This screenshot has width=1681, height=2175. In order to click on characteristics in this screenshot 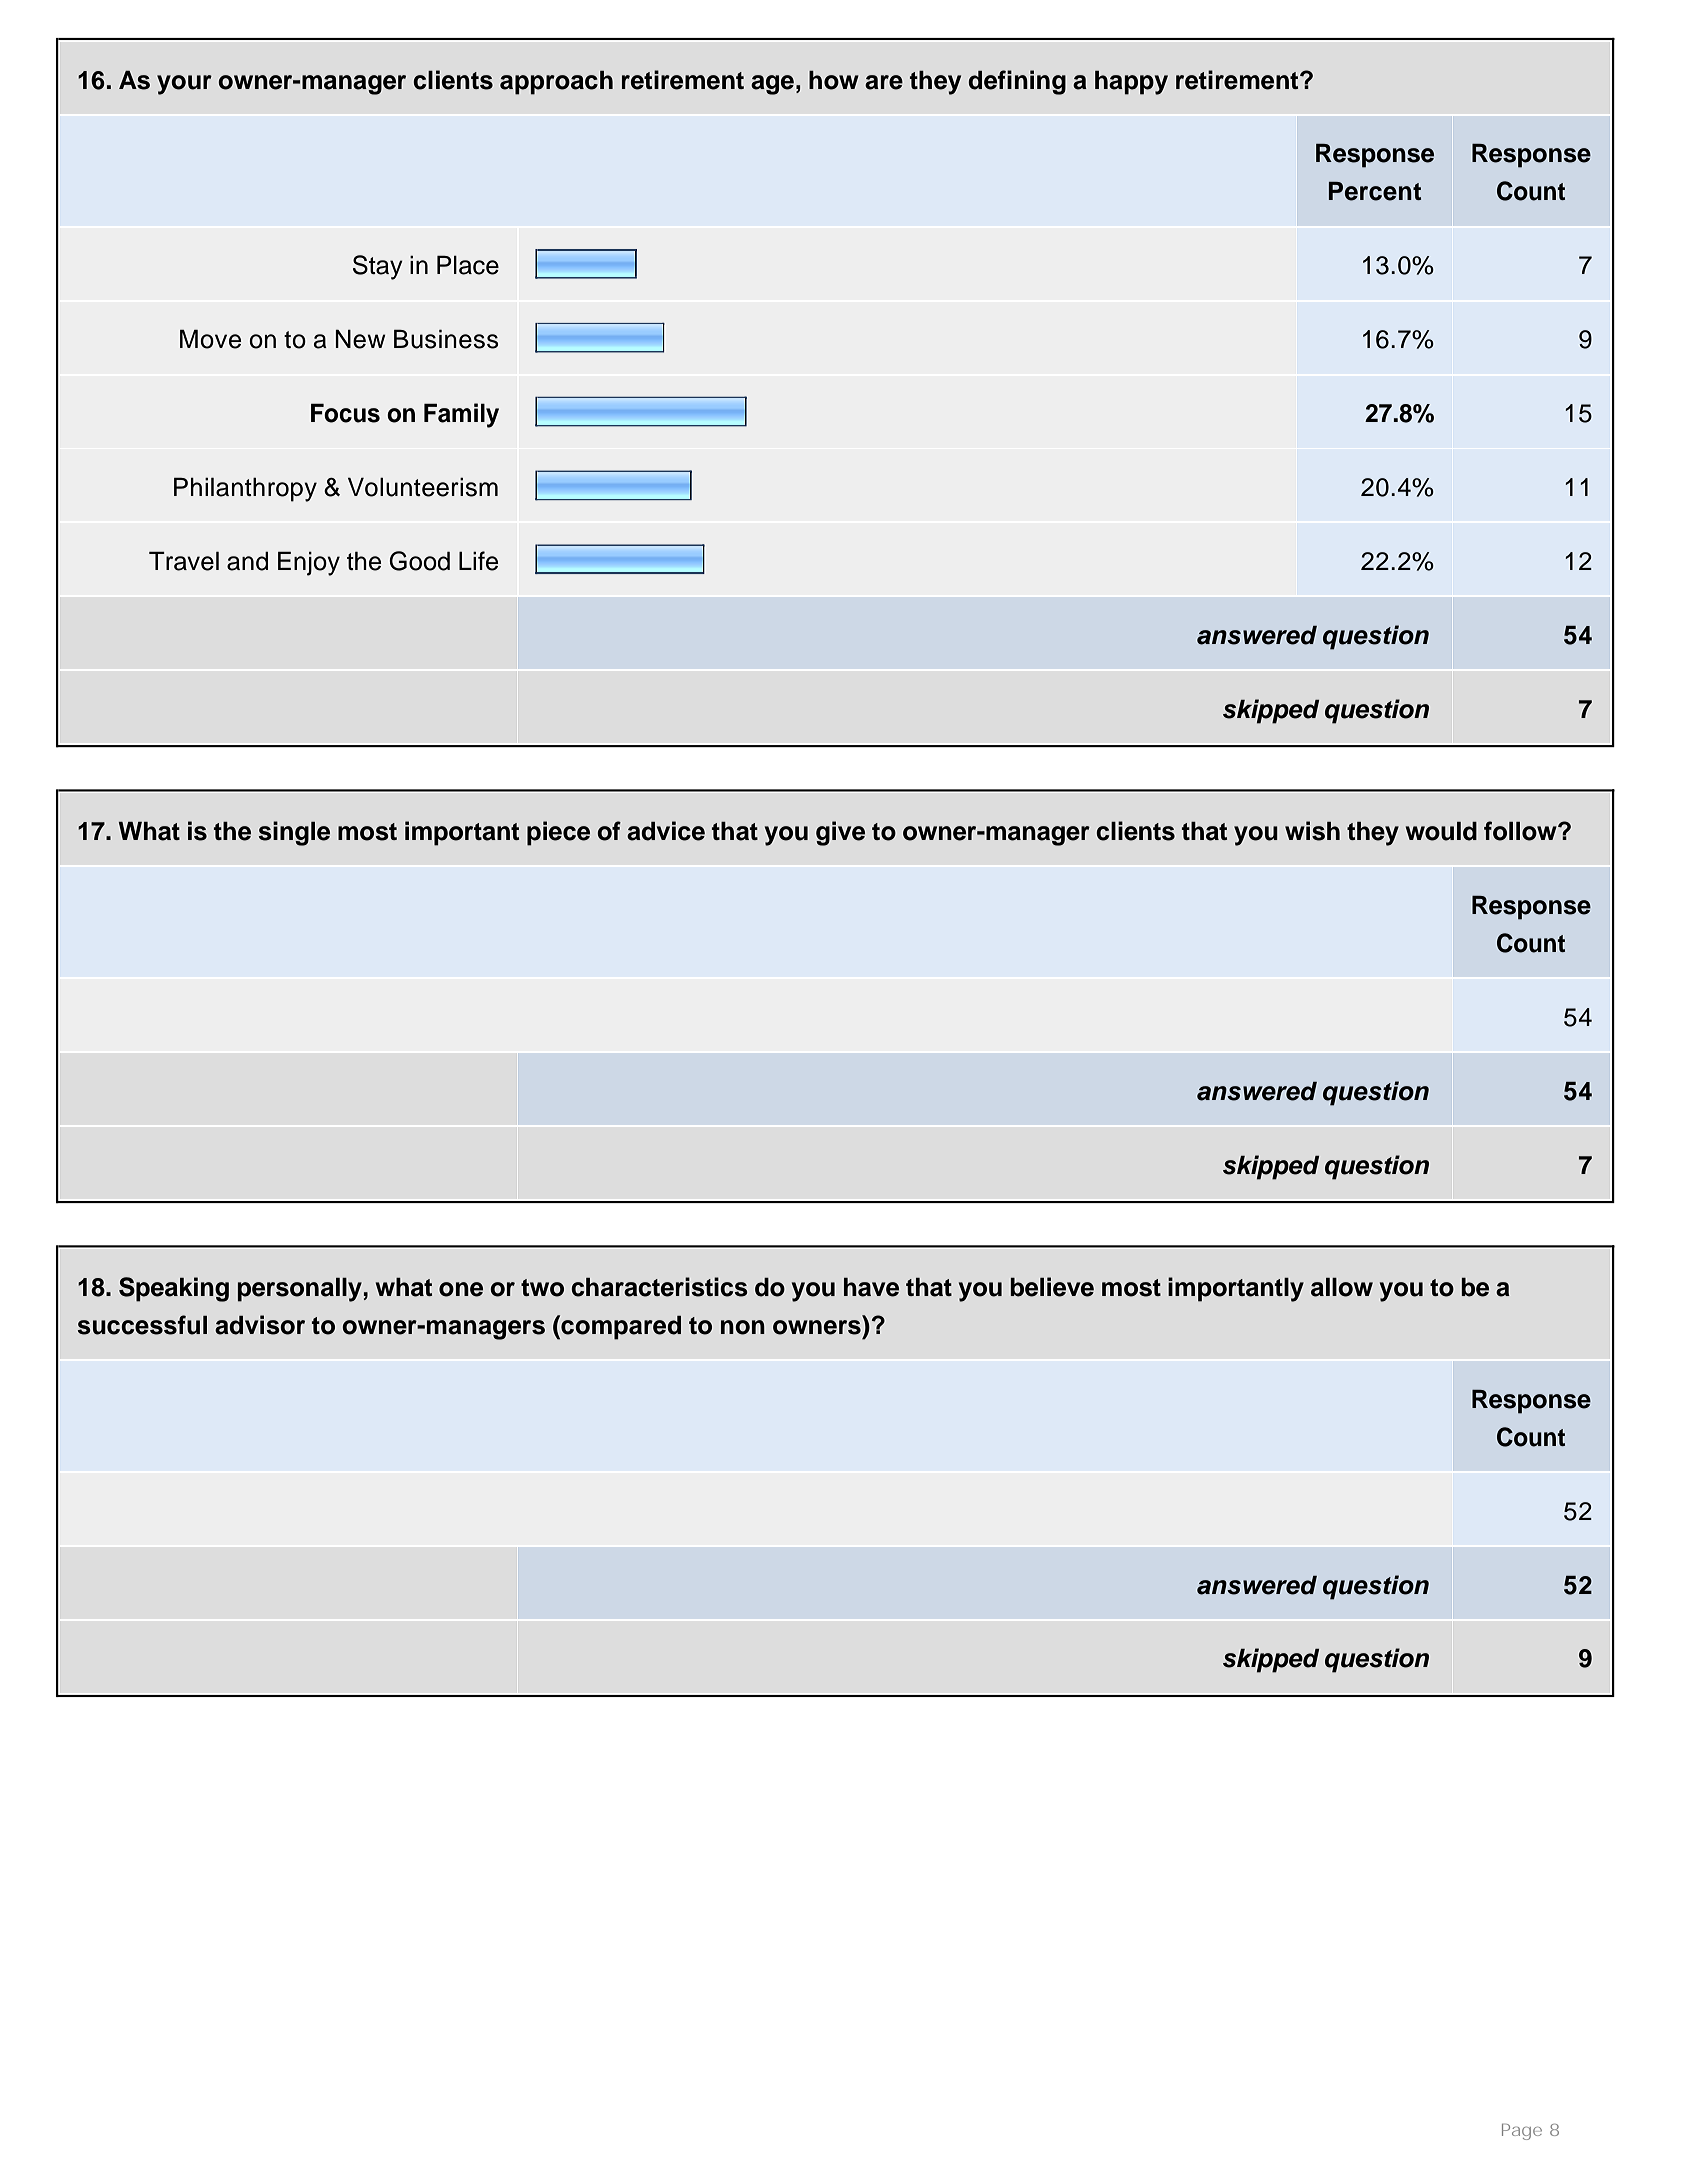, I will do `click(659, 1287)`.
